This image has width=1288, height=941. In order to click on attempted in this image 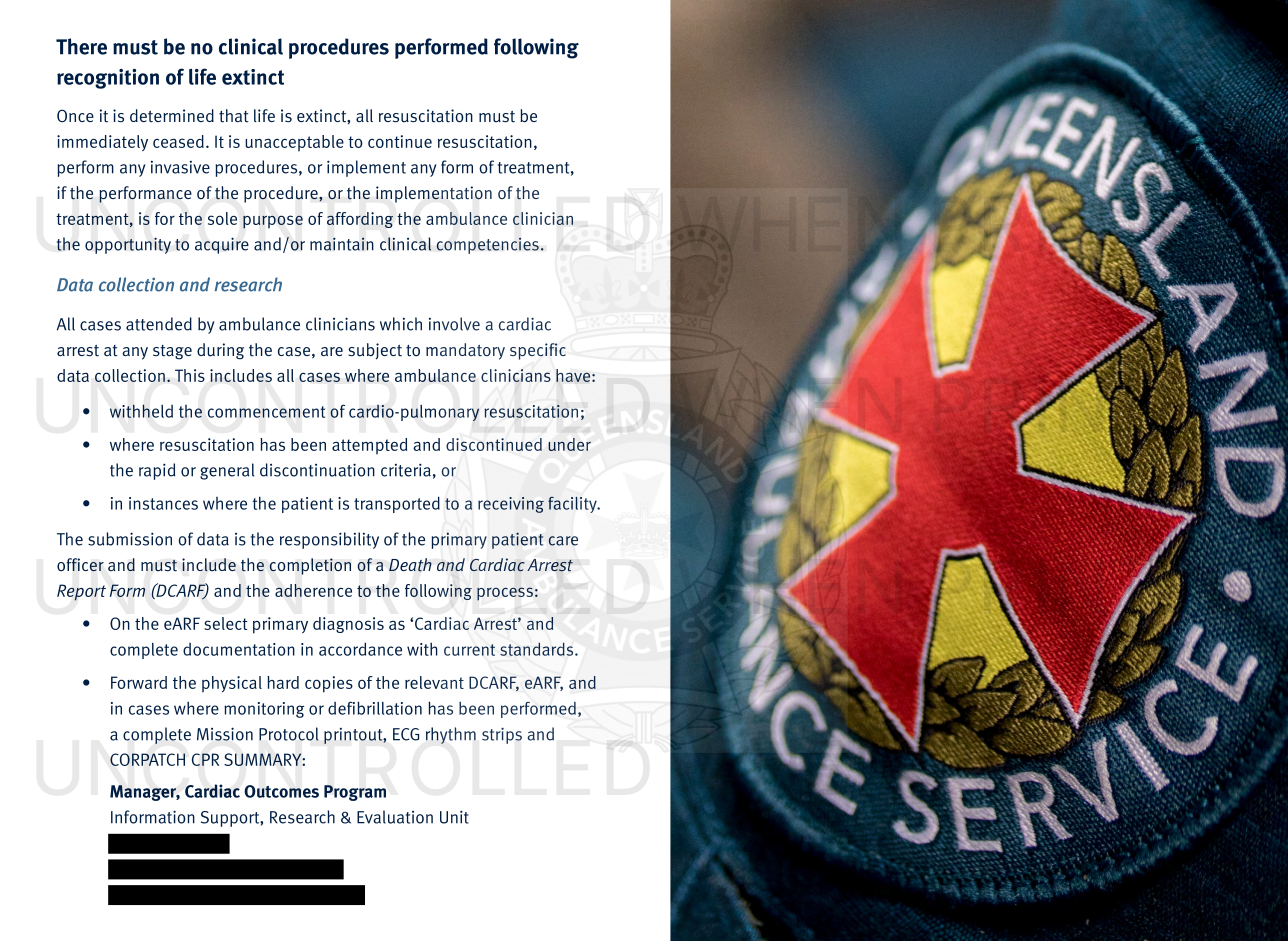, I will do `click(369, 446)`.
